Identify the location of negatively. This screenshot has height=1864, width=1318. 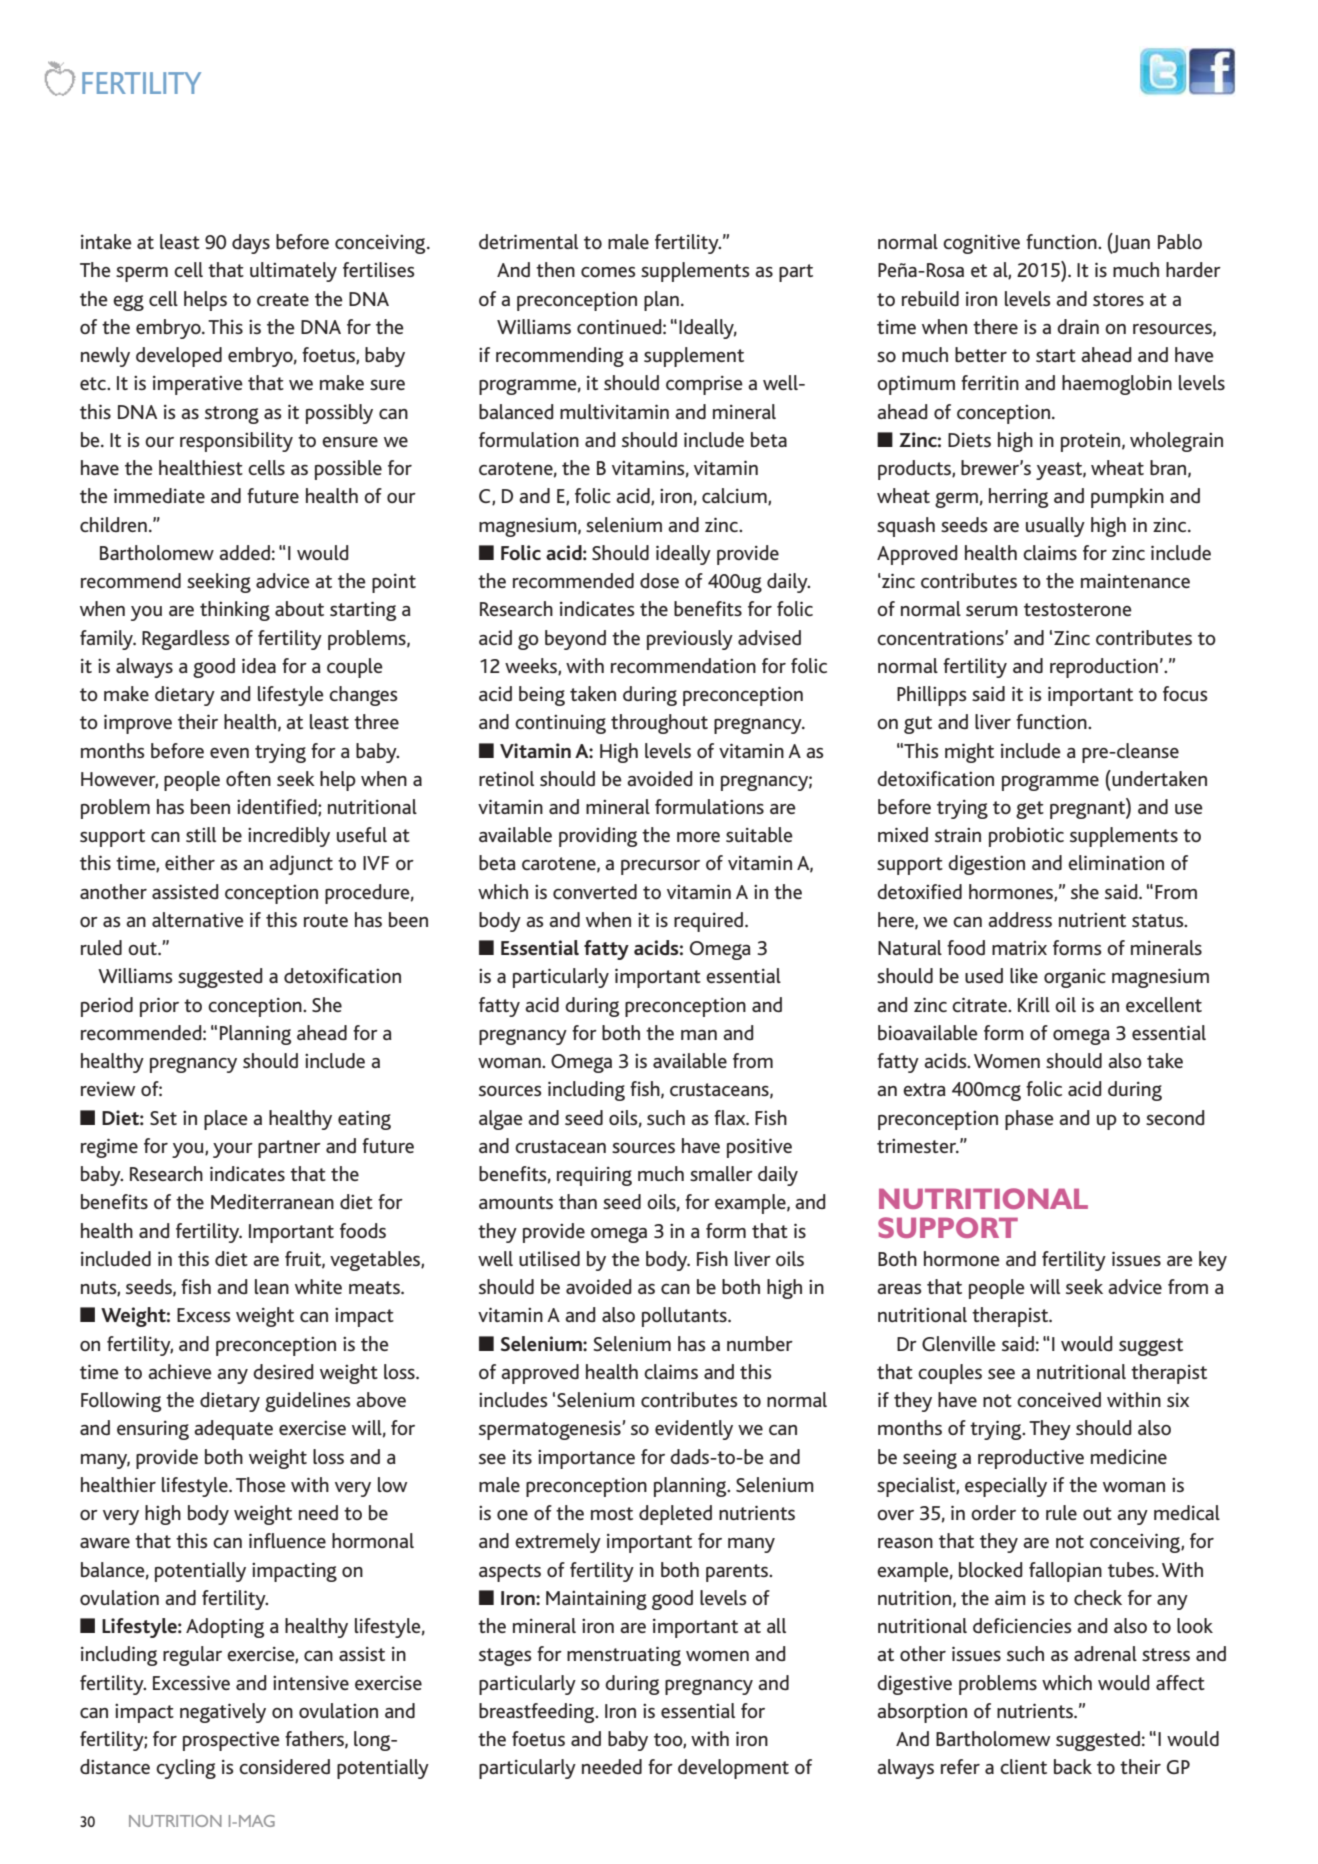
(223, 1713).
